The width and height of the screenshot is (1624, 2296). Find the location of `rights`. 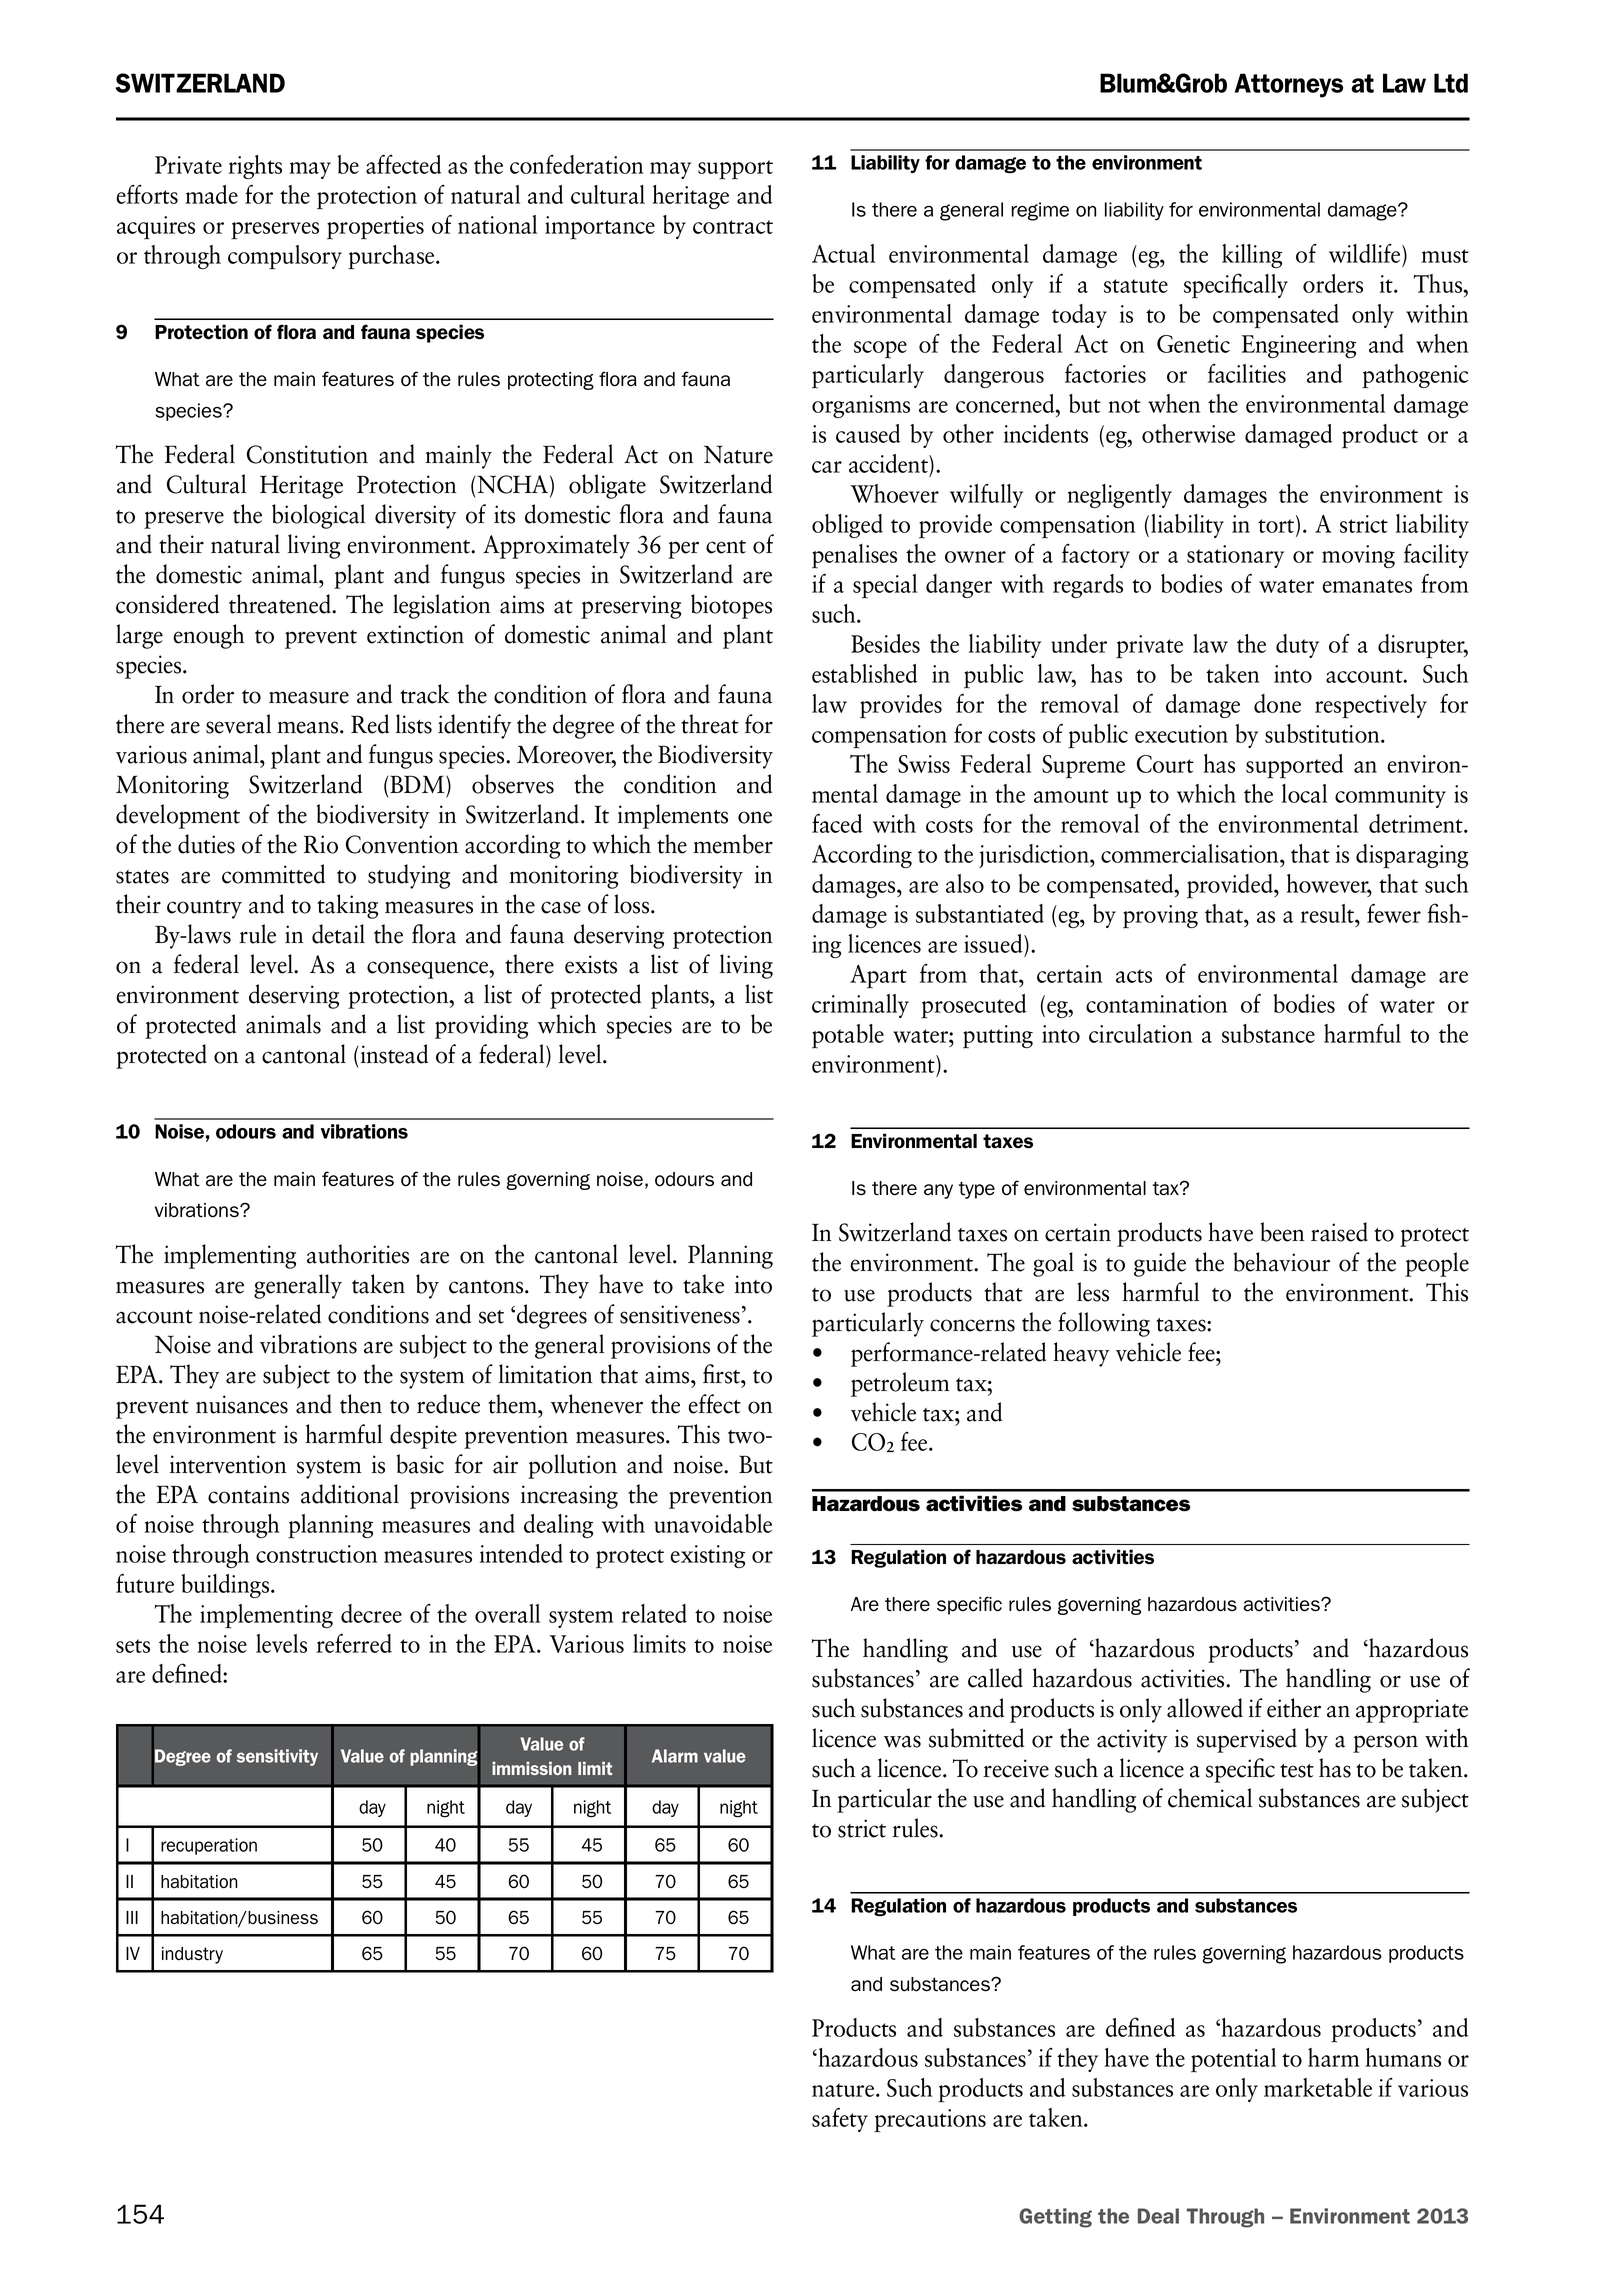

rights is located at coordinates (255, 167).
